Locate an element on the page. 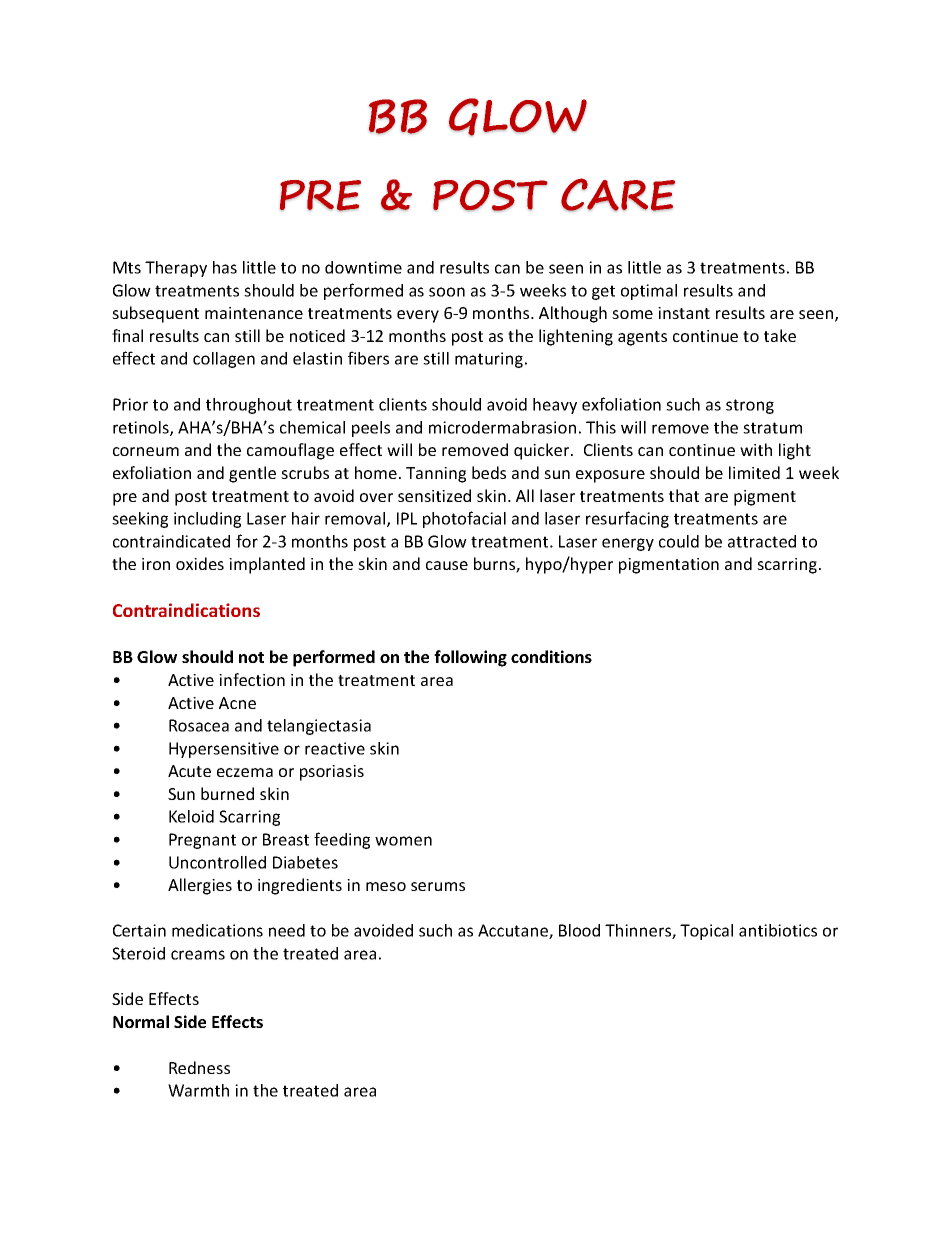  Acute is located at coordinates (189, 771).
